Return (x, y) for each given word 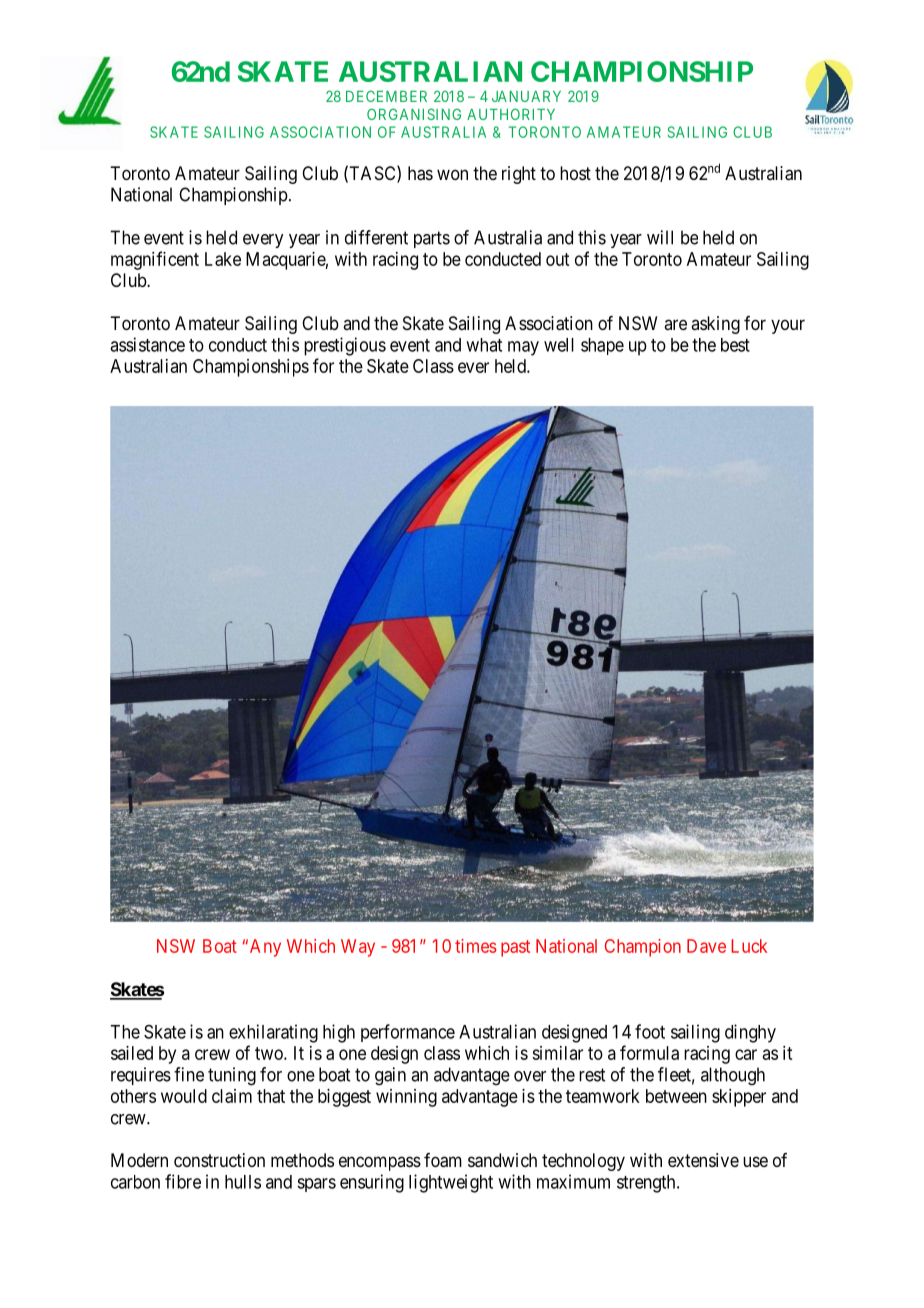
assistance (147, 344)
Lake (223, 259)
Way (358, 948)
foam (443, 1160)
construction (219, 1160)
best (735, 345)
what (484, 345)
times (476, 946)
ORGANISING (414, 114)
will (660, 237)
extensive (703, 1160)
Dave (706, 946)
